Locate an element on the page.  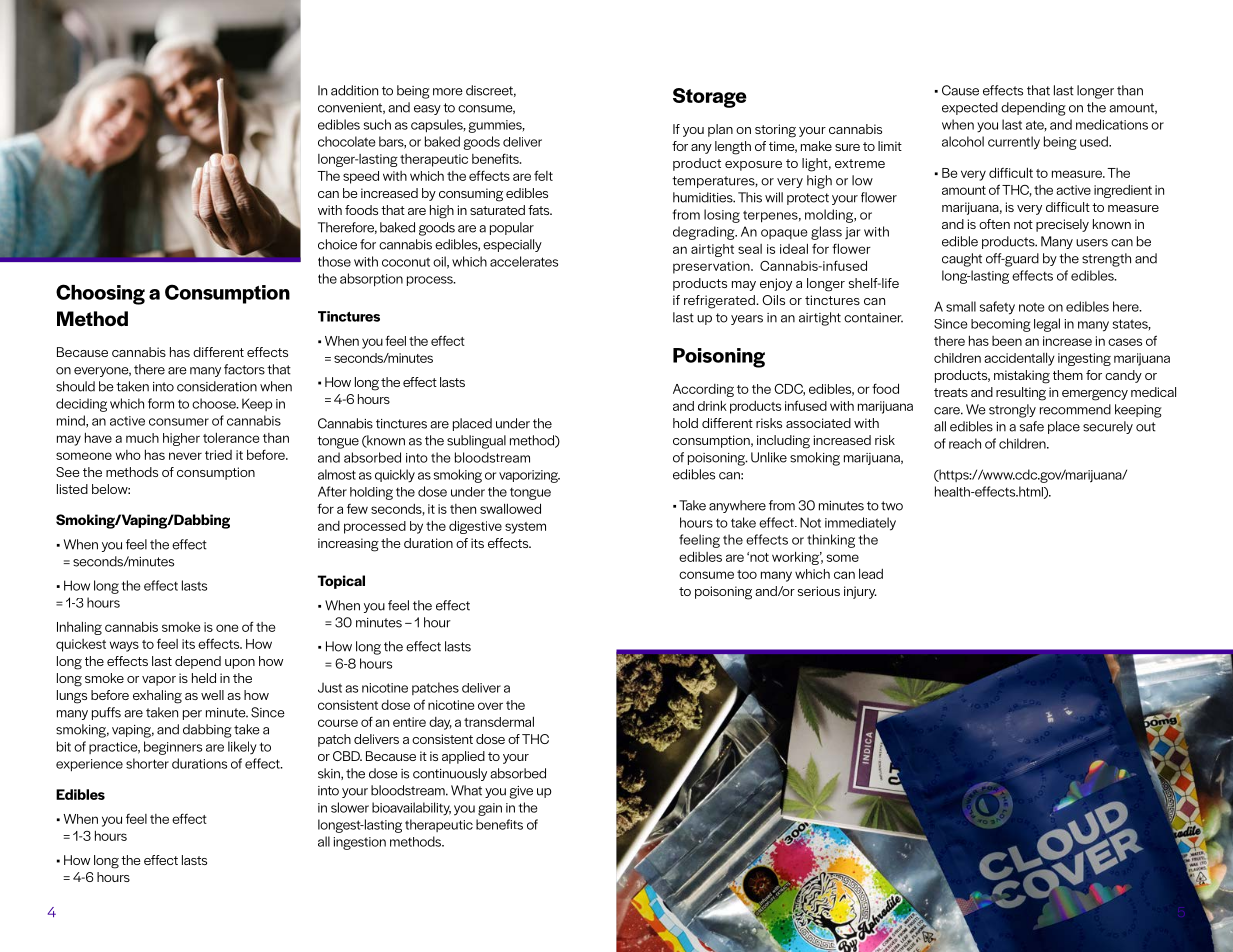
Storage is located at coordinates (710, 98).
